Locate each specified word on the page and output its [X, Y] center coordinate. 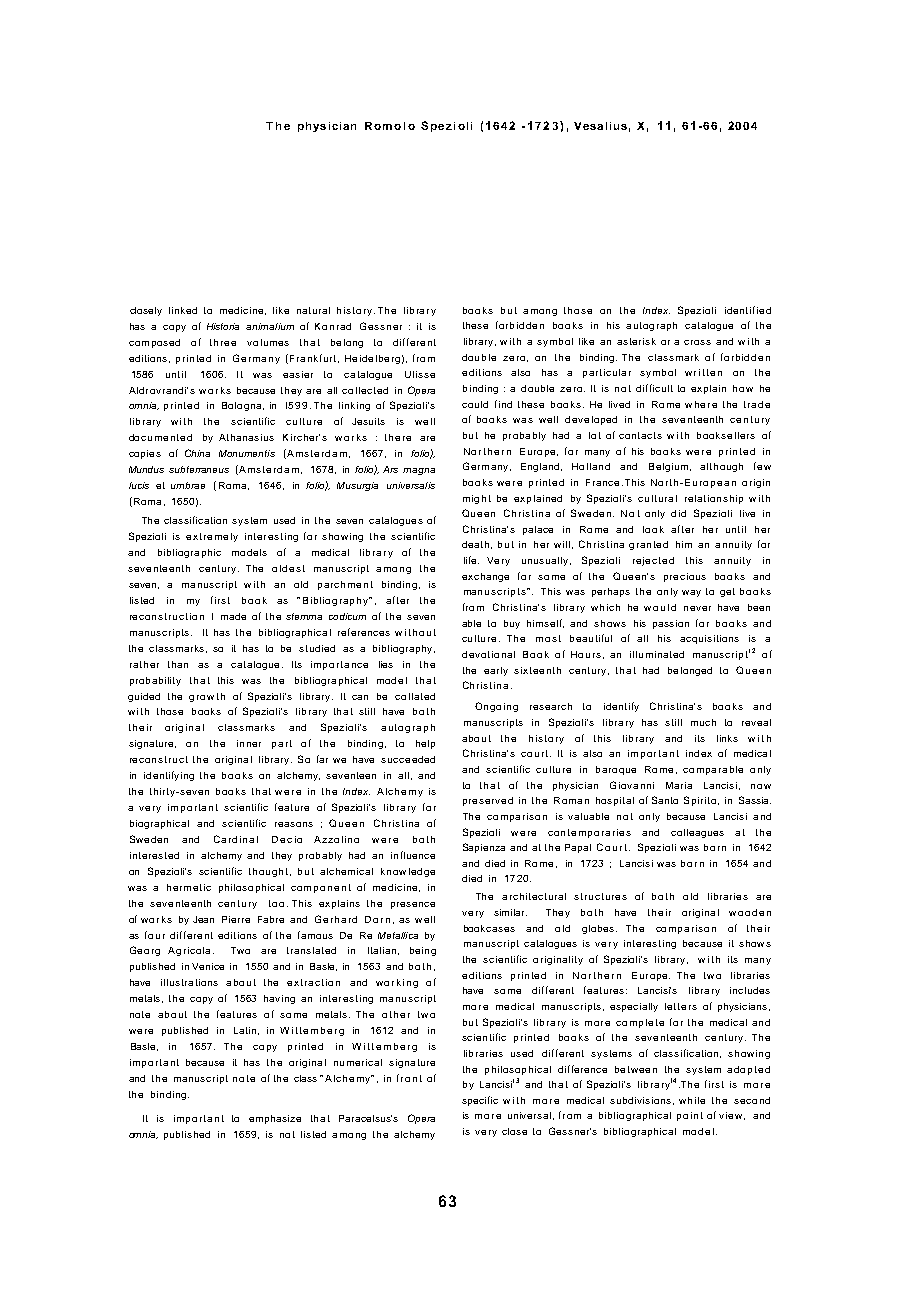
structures [600, 896]
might [477, 499]
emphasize [275, 1119]
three [223, 342]
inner [249, 743]
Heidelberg [372, 359]
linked [183, 310]
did [678, 513]
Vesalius [600, 126]
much [703, 722]
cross [697, 342]
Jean [203, 919]
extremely [212, 537]
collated [415, 696]
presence [413, 905]
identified [748, 310]
